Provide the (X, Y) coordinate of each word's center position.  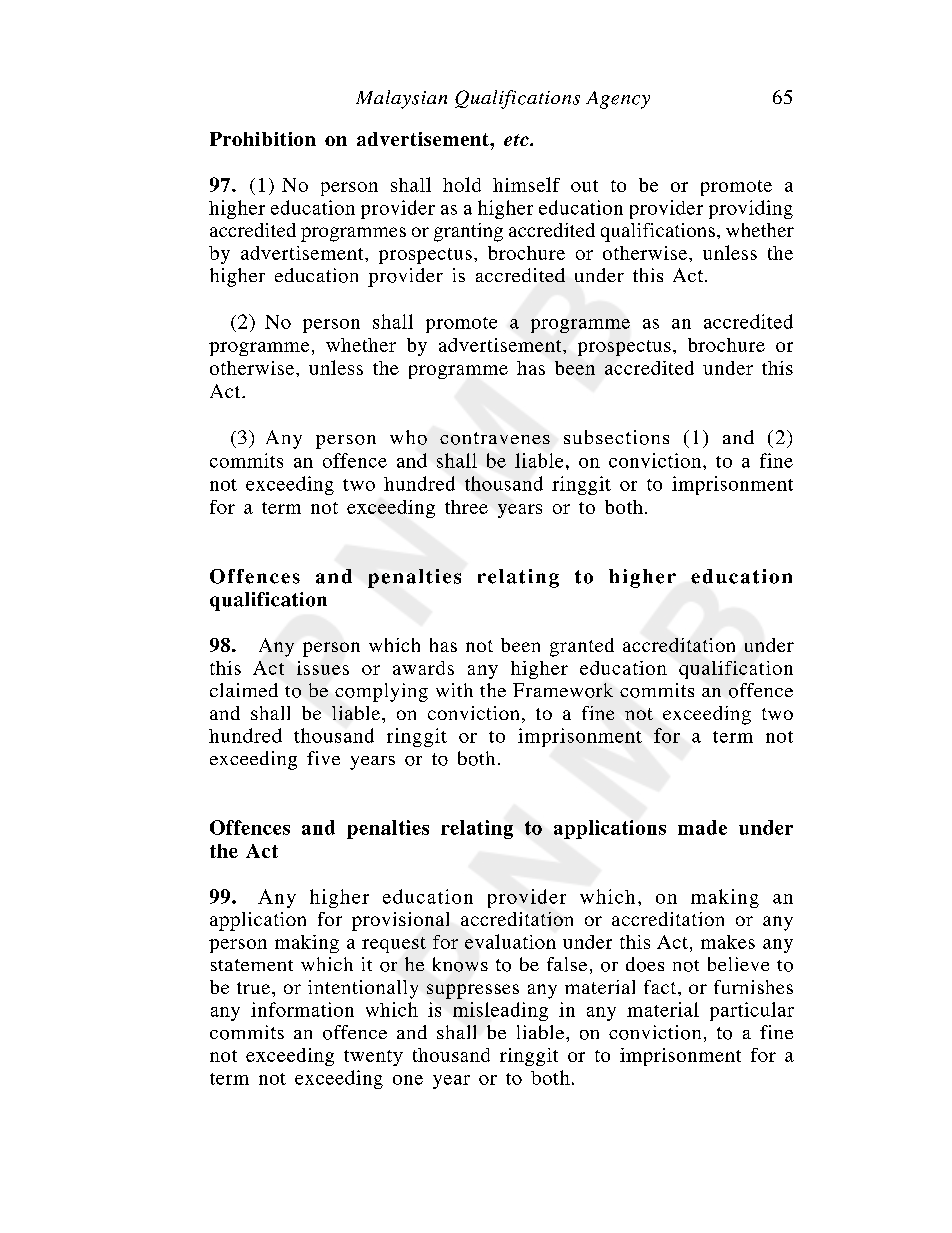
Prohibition (263, 139)
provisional (400, 921)
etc (517, 140)
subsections (616, 437)
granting (468, 232)
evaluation (510, 941)
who (408, 437)
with (454, 690)
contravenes (495, 438)
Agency (618, 100)
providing (751, 209)
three (466, 507)
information (302, 1009)
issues (323, 668)
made (702, 827)
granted (582, 647)
